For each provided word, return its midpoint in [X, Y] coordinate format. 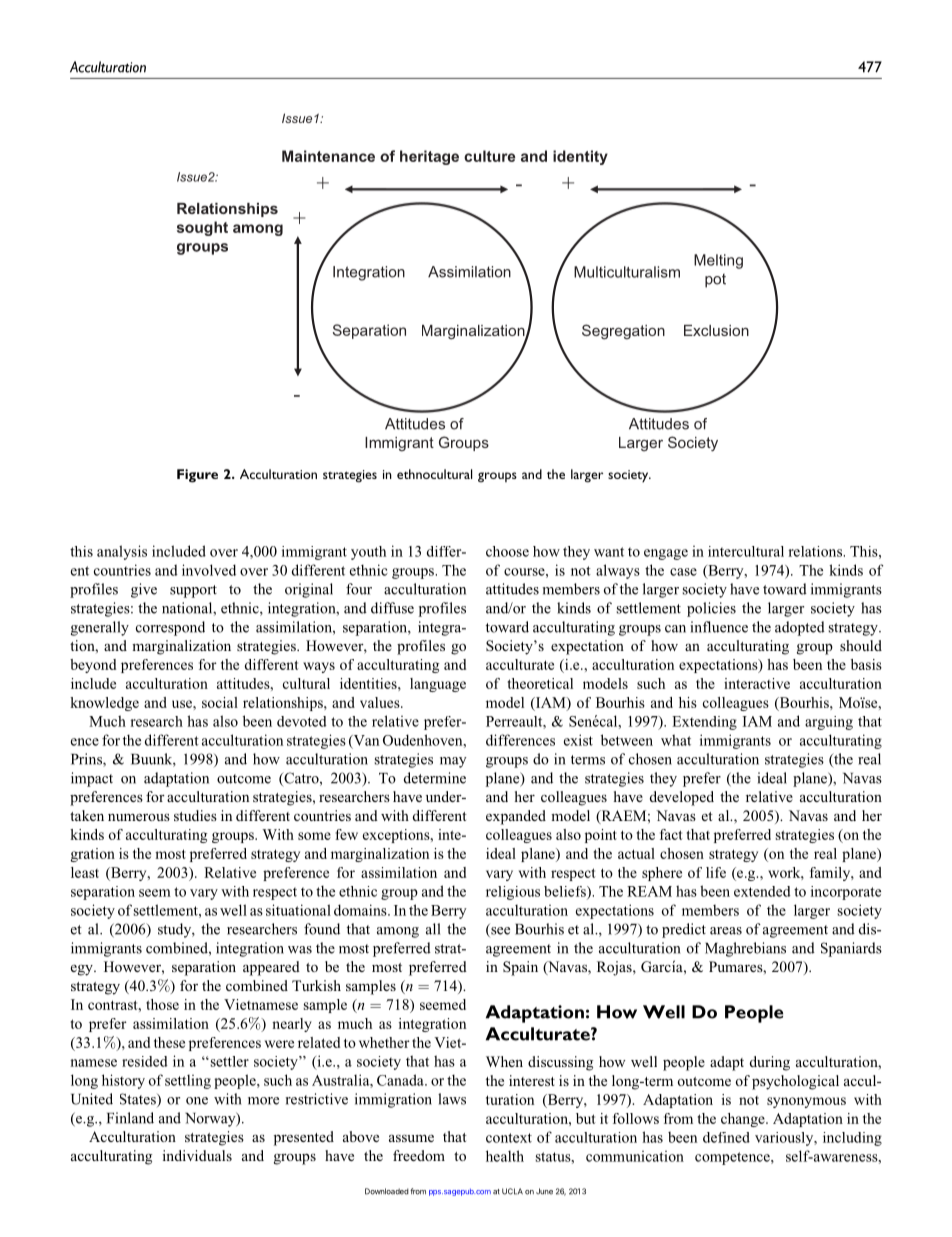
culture [489, 156]
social [220, 702]
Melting [718, 261]
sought [202, 228]
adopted [800, 628]
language [438, 685]
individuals [197, 1155]
